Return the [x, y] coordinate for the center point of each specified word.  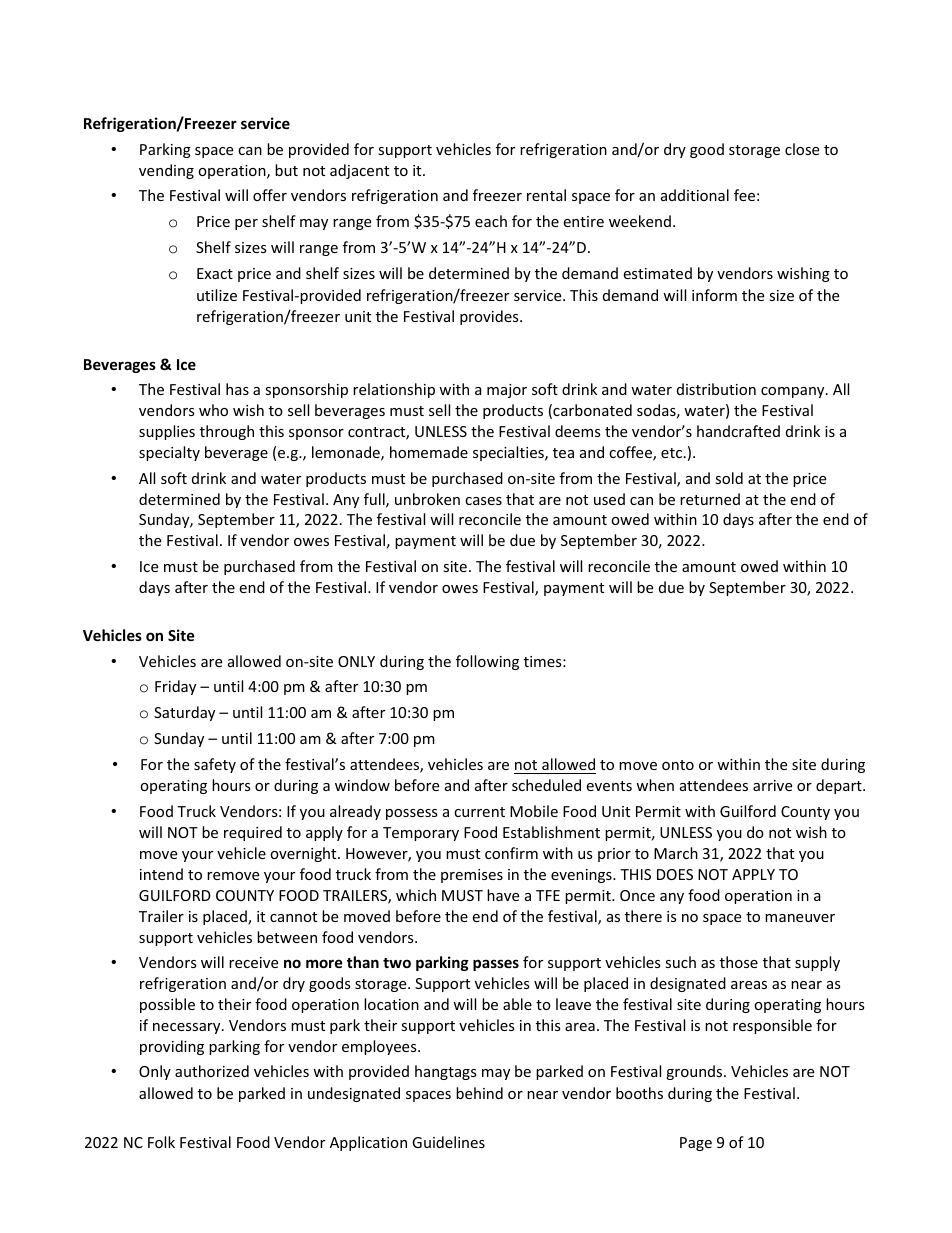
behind [479, 1093]
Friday [175, 687]
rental [546, 195]
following [487, 662]
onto [678, 765]
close [802, 149]
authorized [212, 1071]
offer [270, 195]
